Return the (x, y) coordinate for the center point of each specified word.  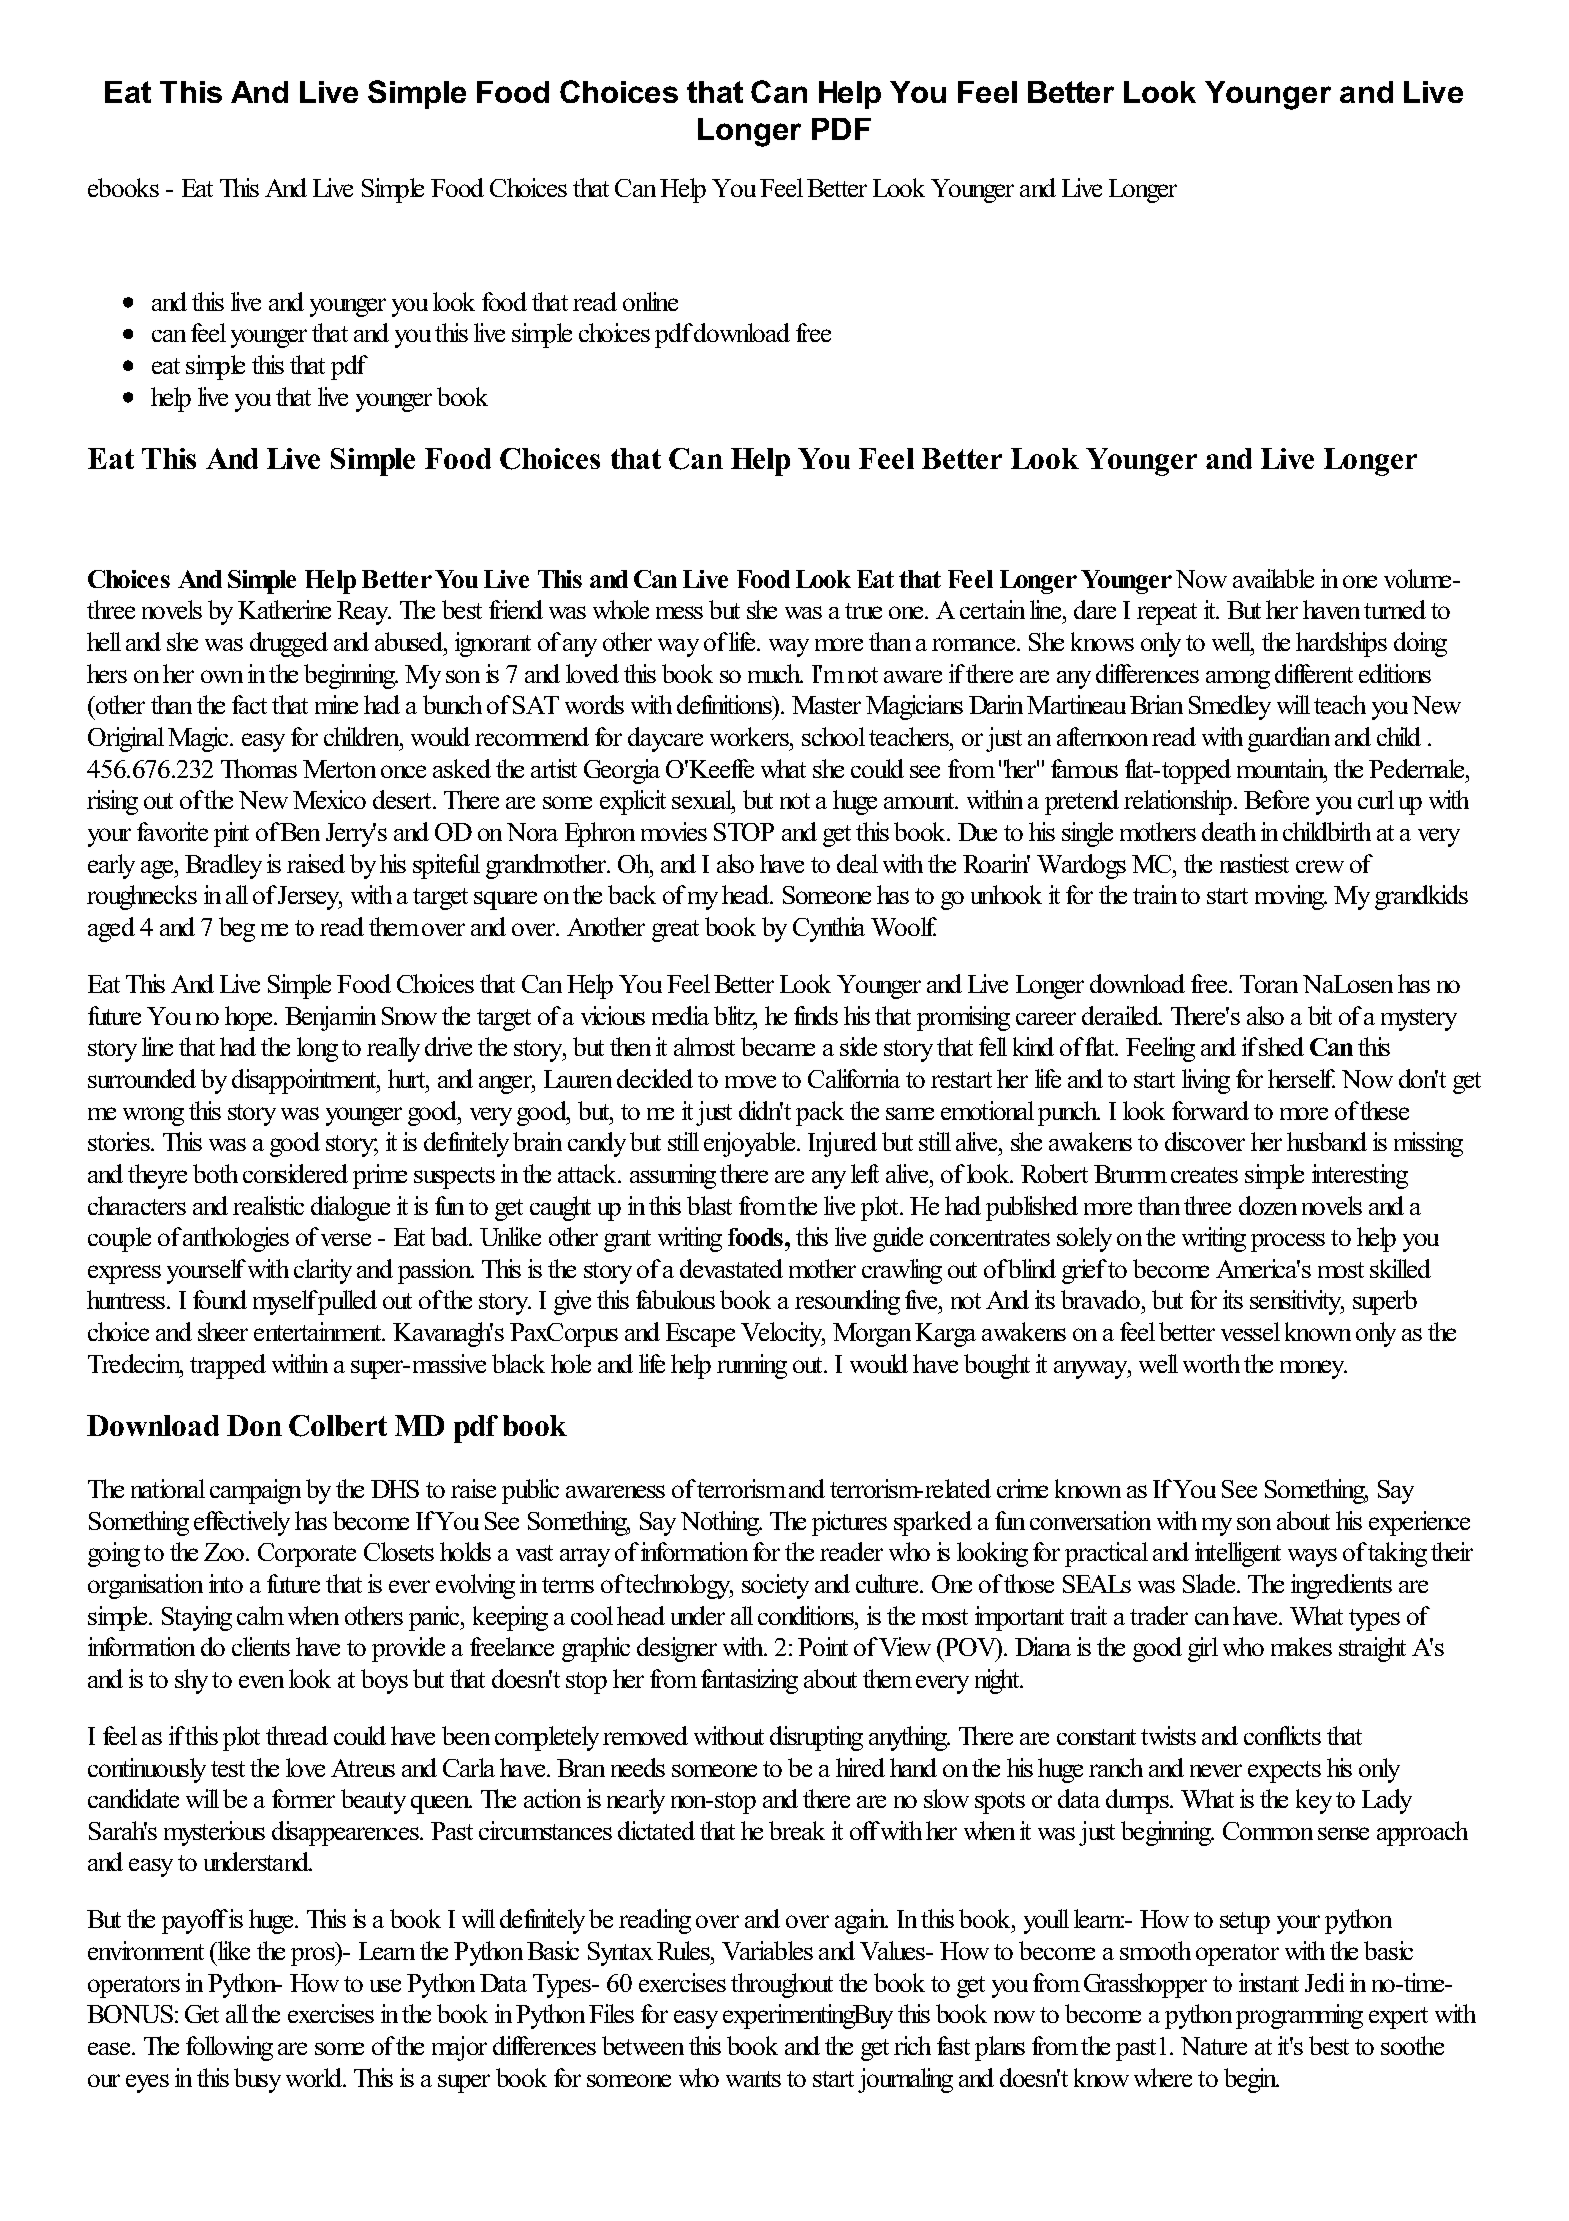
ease (110, 2048)
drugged (289, 644)
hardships (1341, 644)
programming (1299, 2016)
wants (753, 2079)
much (775, 673)
